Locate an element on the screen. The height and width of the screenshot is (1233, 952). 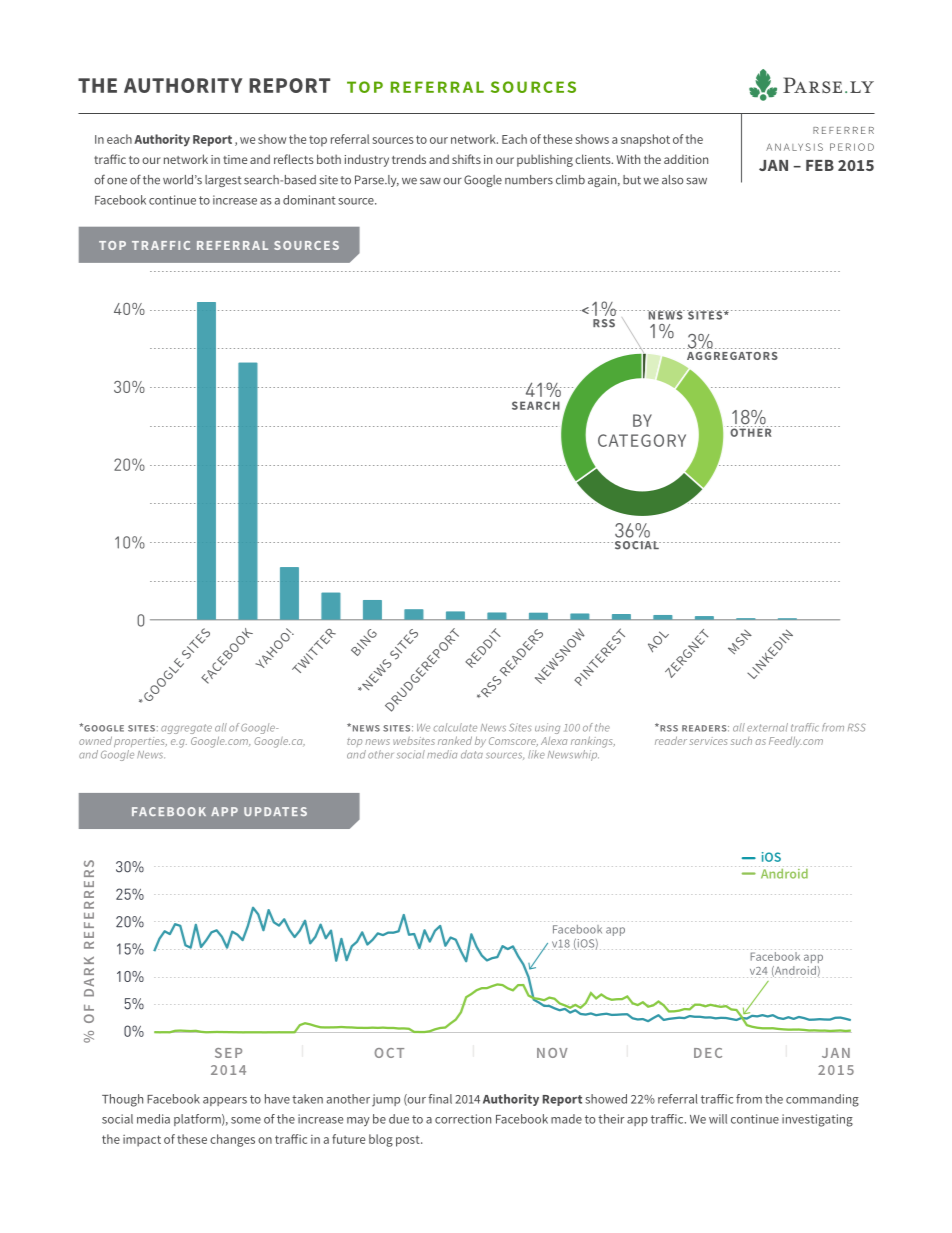
dominant is located at coordinates (309, 200).
